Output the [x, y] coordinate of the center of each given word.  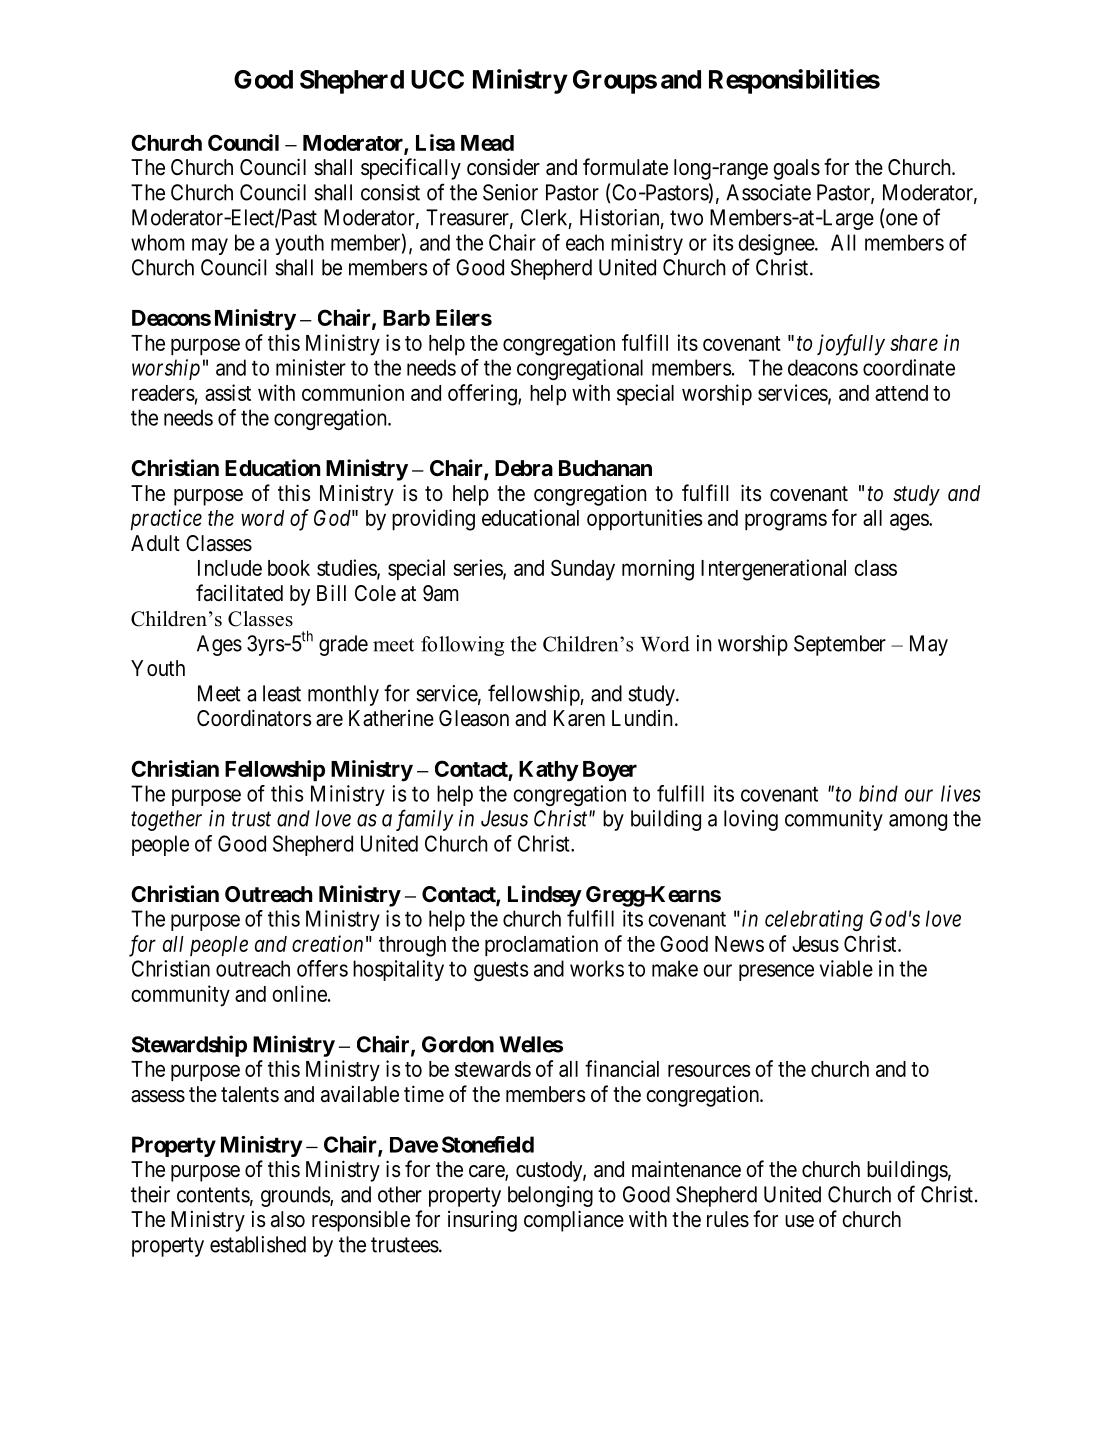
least [282, 693]
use [799, 1221]
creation [327, 943]
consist [390, 192]
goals [796, 169]
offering [483, 395]
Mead [487, 143]
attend [901, 393]
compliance [574, 1221]
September [840, 645]
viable [846, 968]
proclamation [541, 945]
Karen [579, 718]
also [288, 1219]
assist [228, 392]
